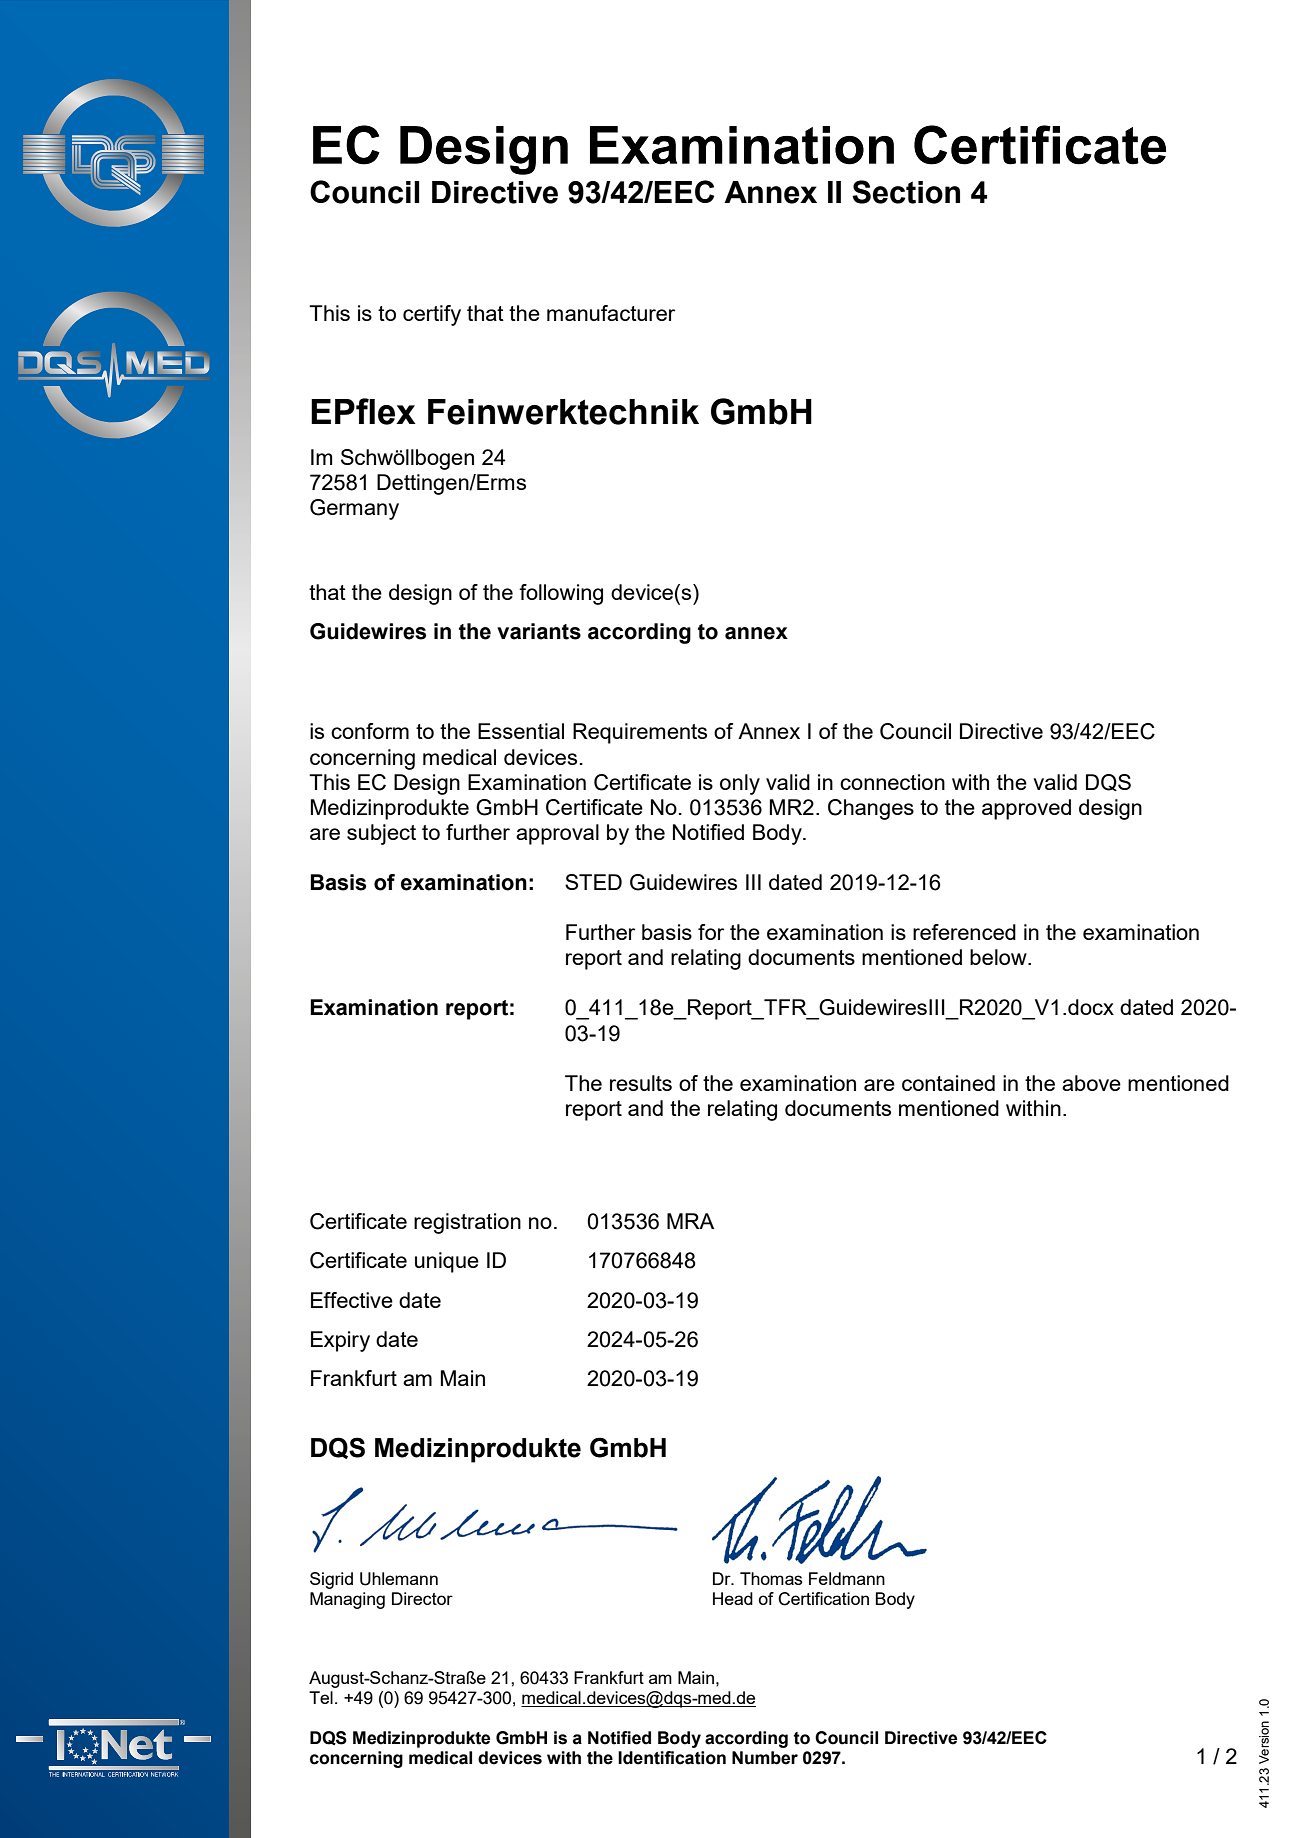 Image resolution: width=1299 pixels, height=1838 pixels. What do you see at coordinates (690, 1221) in the screenshot?
I see `MRA` at bounding box center [690, 1221].
